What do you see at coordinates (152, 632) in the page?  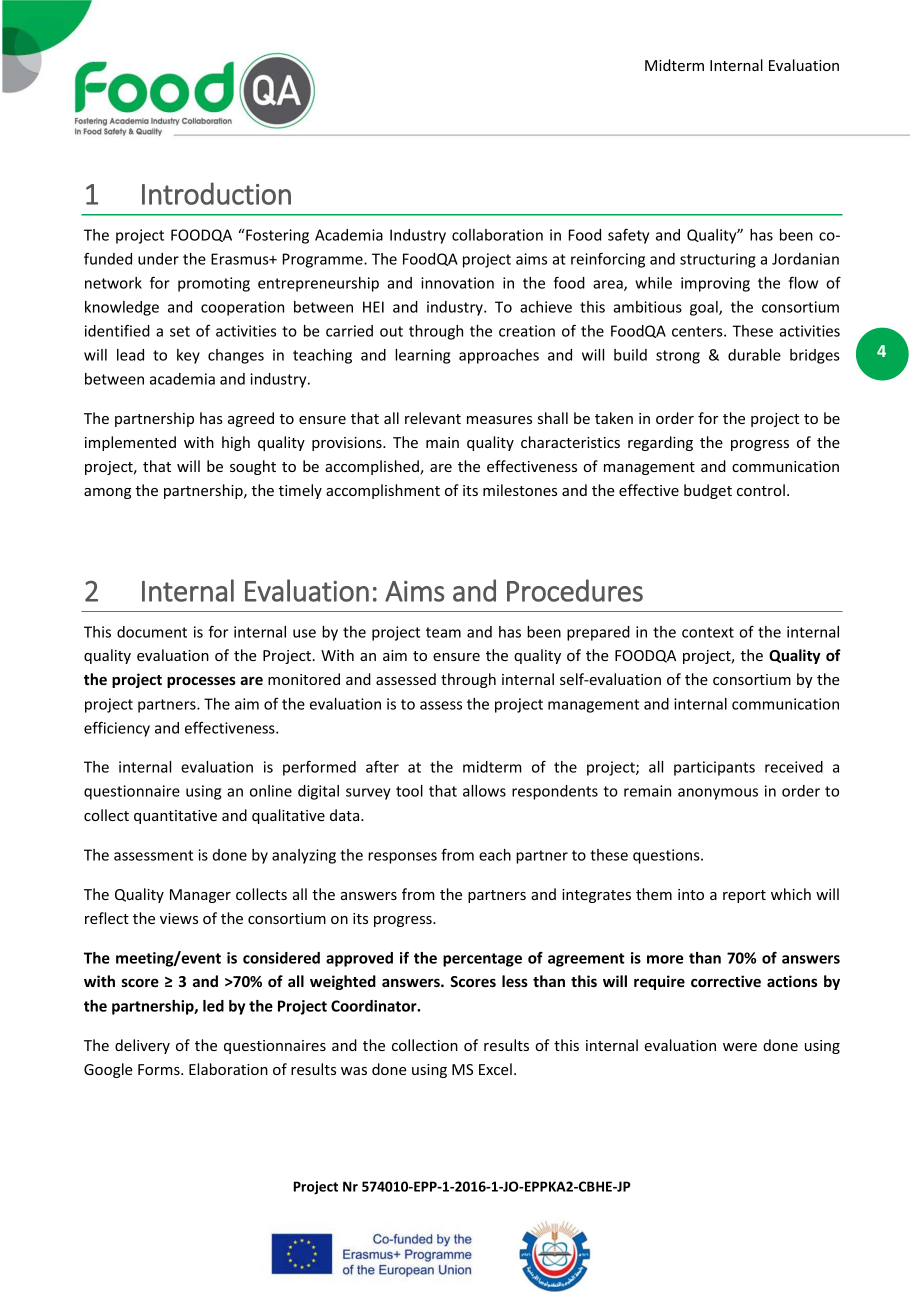 I see `document` at bounding box center [152, 632].
